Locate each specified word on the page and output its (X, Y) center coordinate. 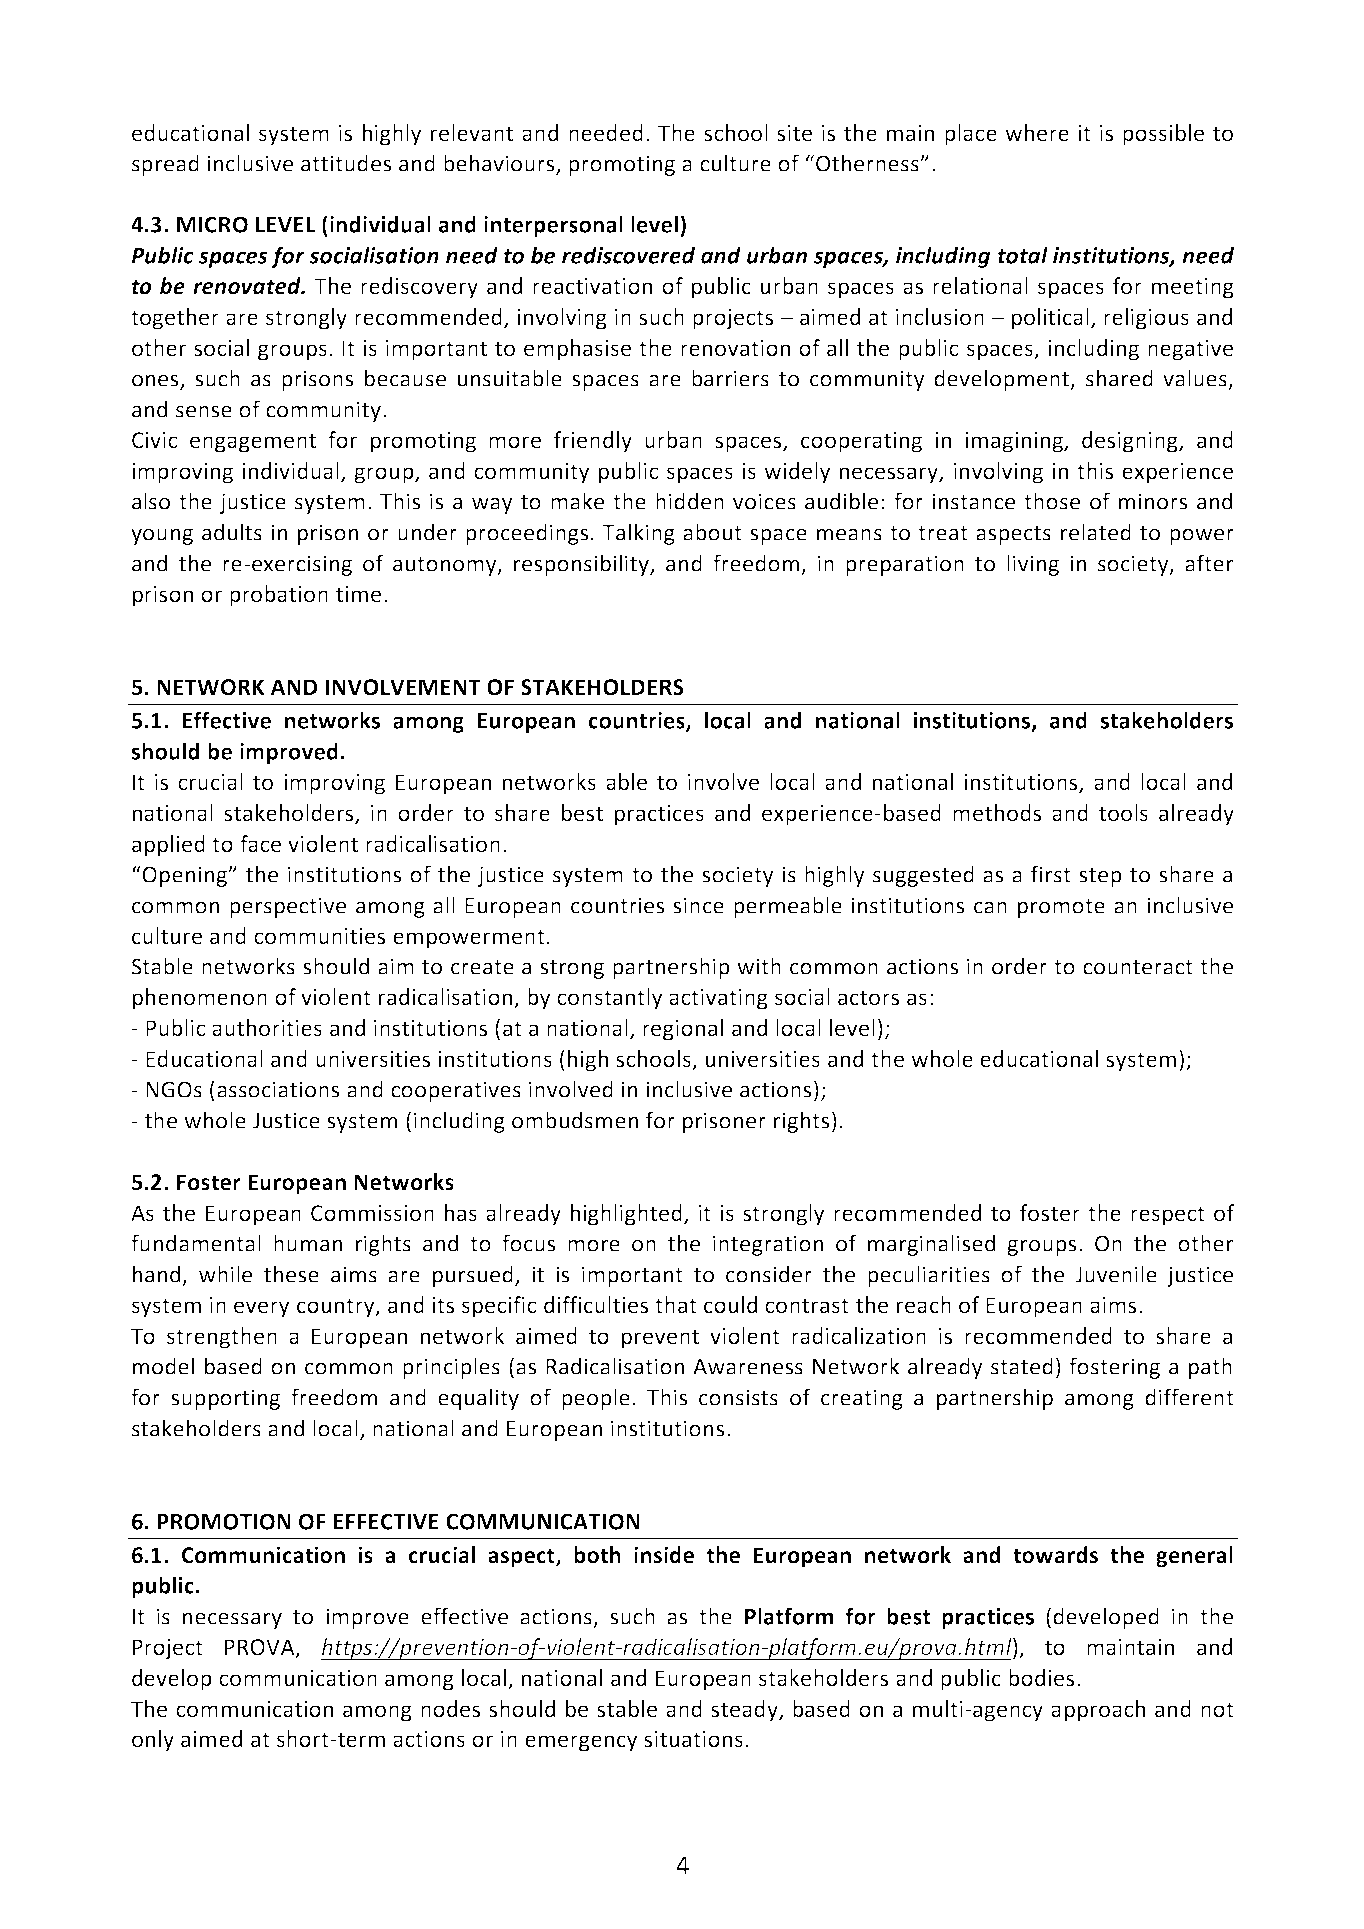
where (1037, 132)
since (698, 905)
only (153, 1741)
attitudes (346, 163)
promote (1061, 908)
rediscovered (628, 255)
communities (319, 936)
